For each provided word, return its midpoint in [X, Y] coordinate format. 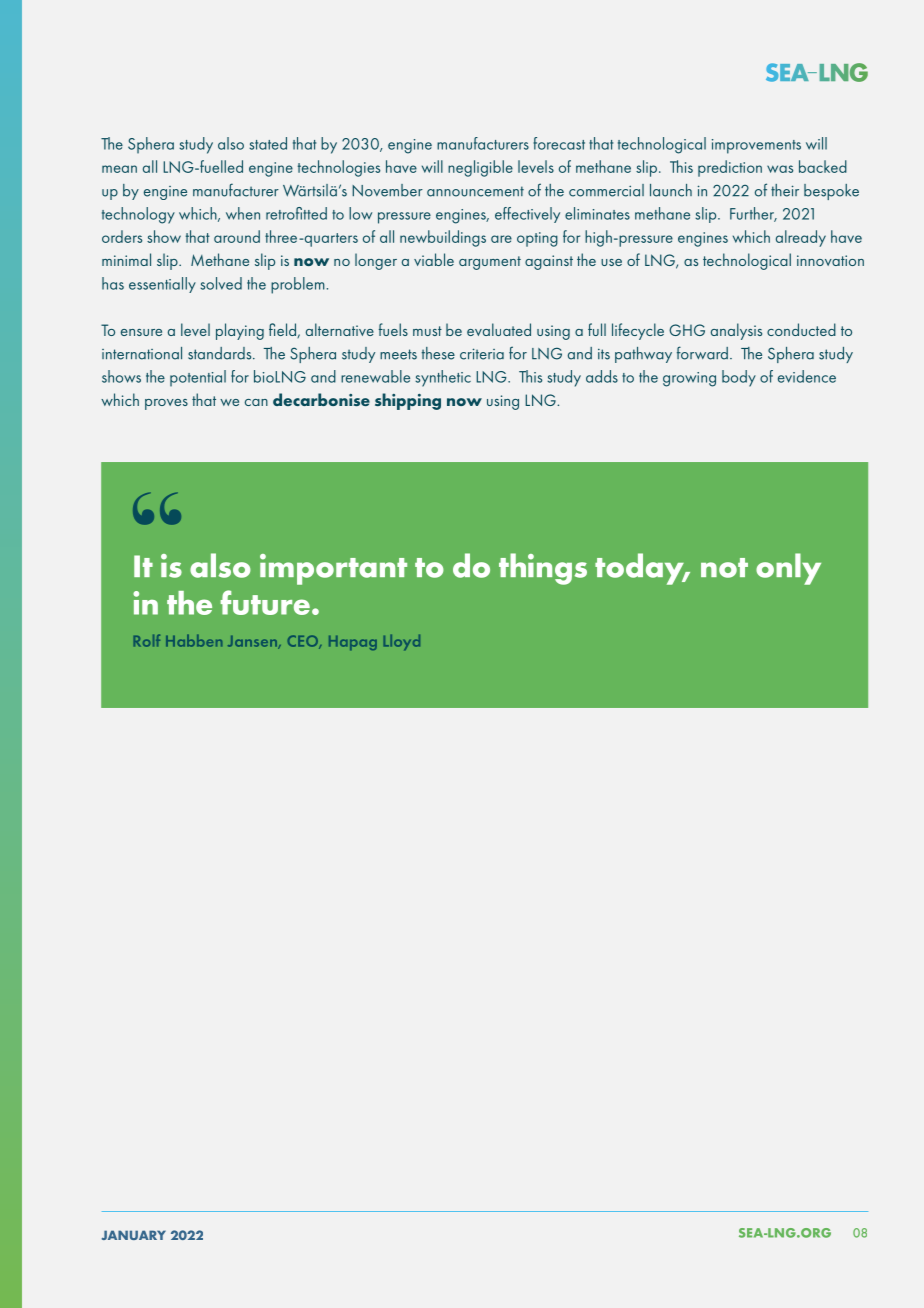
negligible [480, 168]
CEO [304, 642]
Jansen [253, 642]
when [243, 213]
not [724, 568]
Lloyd [402, 642]
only [788, 569]
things [543, 569]
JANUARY [134, 1235]
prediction [730, 168]
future [265, 602]
